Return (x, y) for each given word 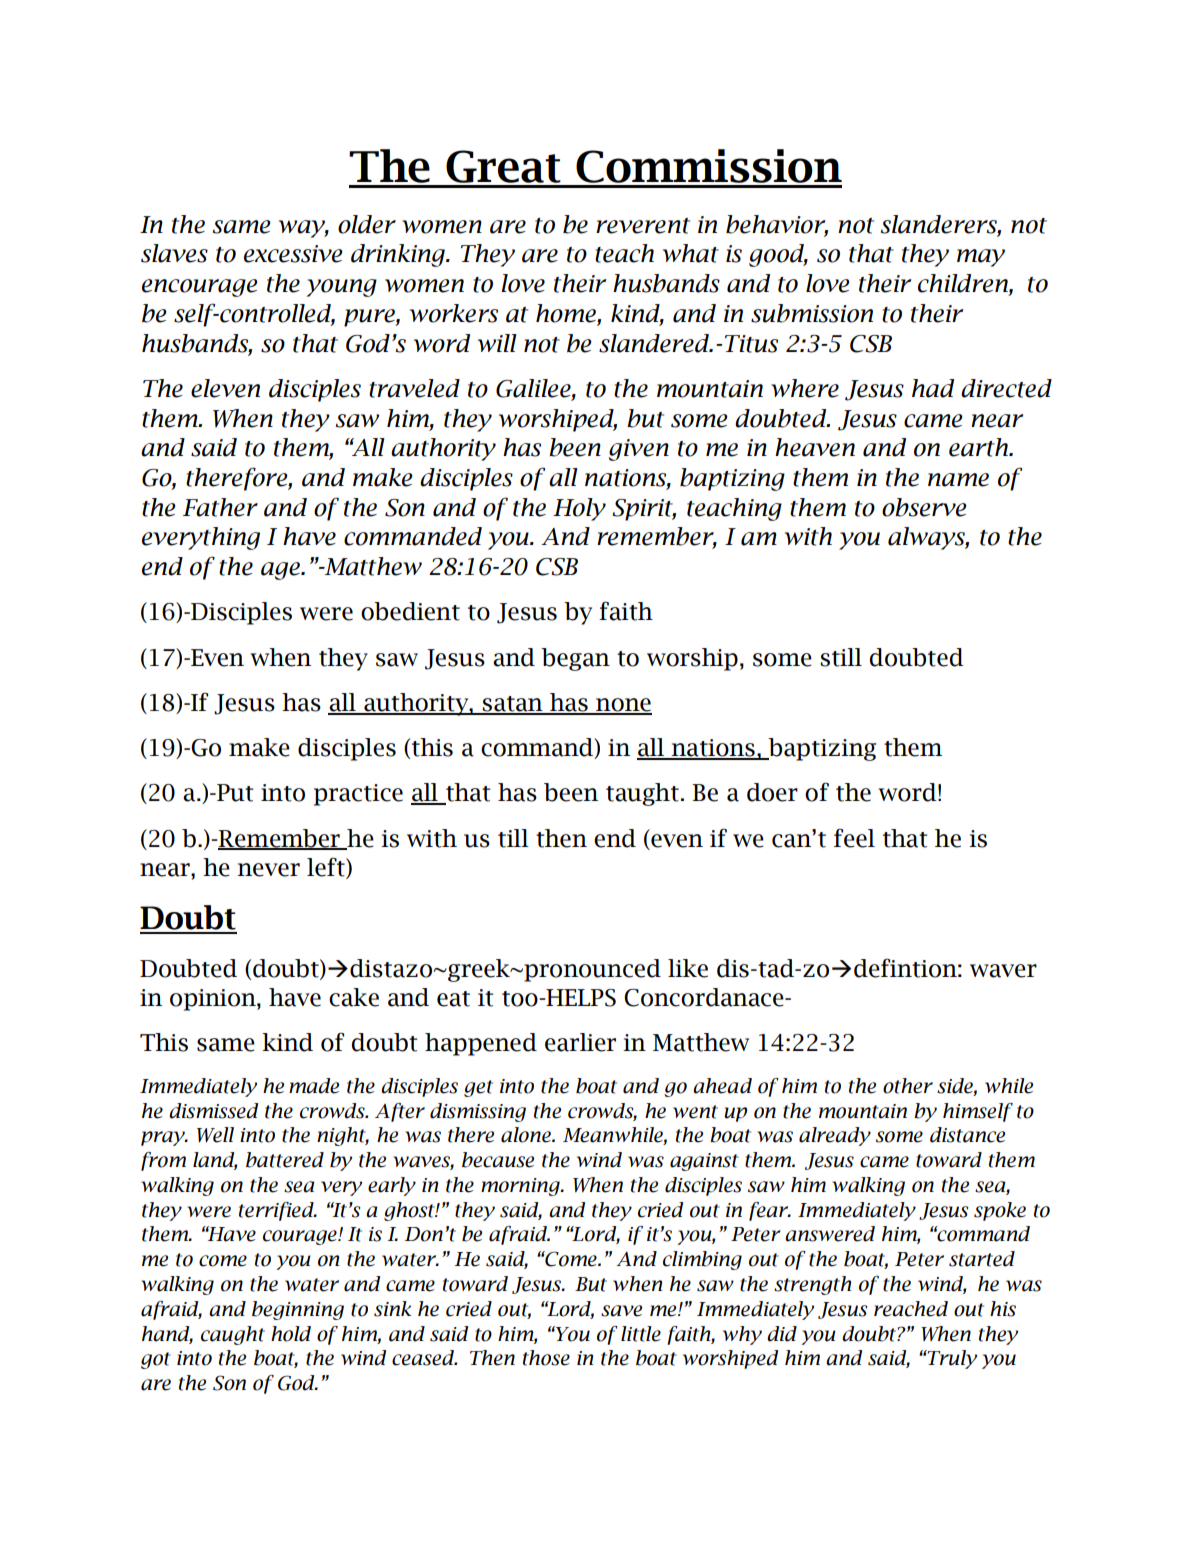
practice (358, 795)
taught (642, 794)
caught (233, 1335)
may (981, 258)
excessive (293, 254)
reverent (643, 226)
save (621, 1311)
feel (854, 838)
